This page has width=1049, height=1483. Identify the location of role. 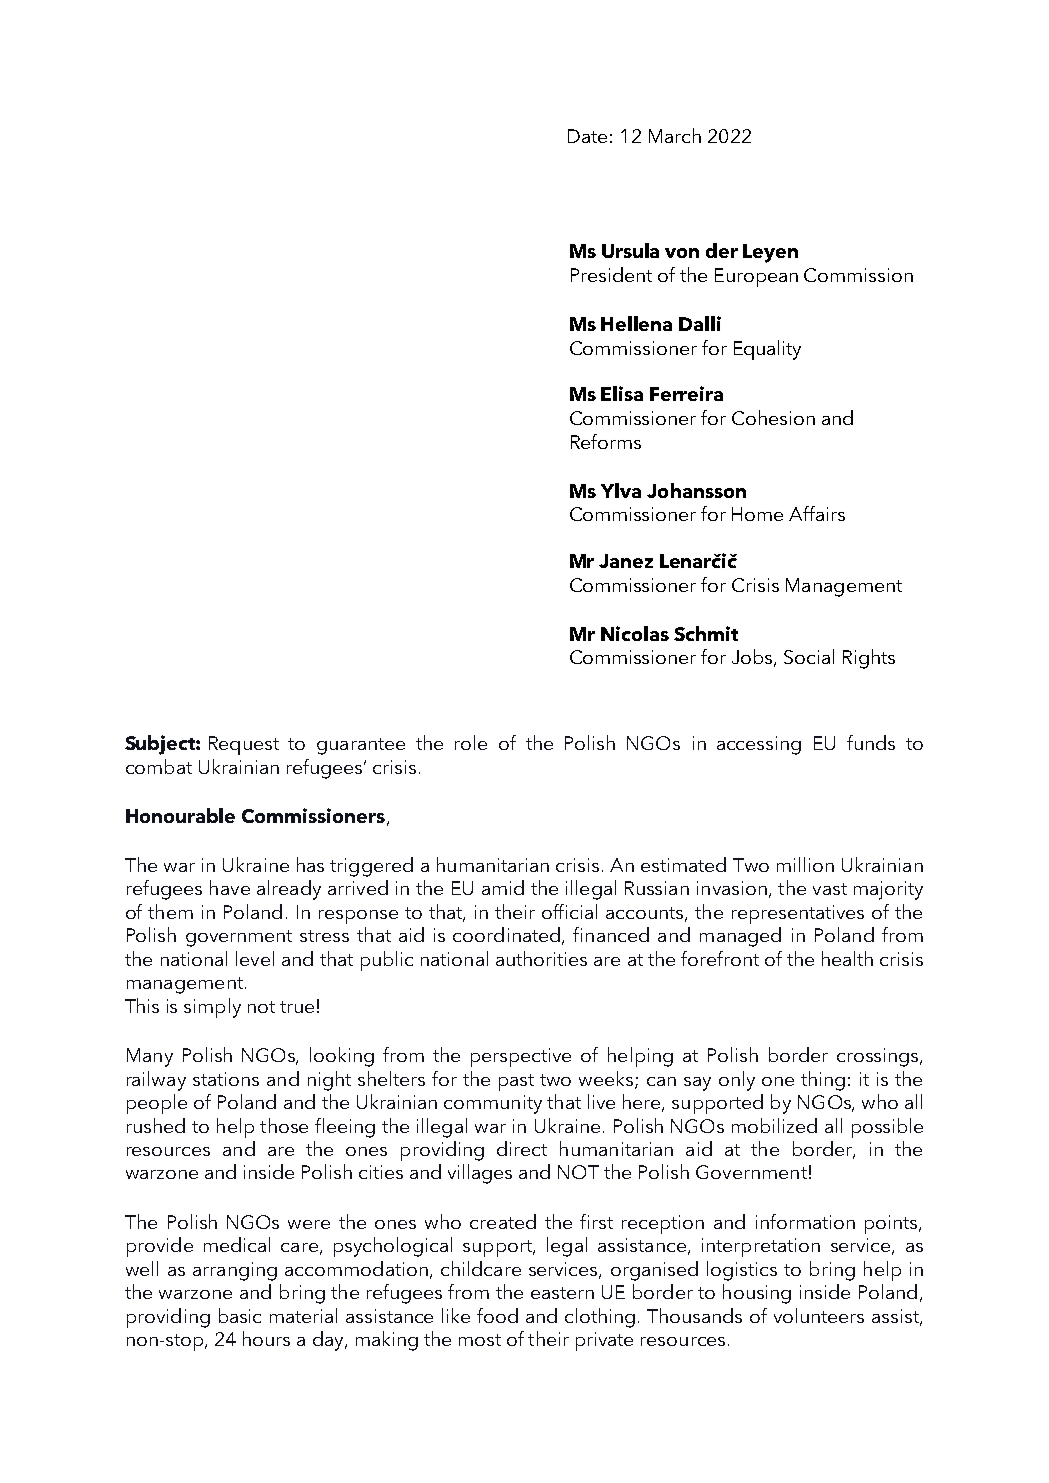
(471, 742).
